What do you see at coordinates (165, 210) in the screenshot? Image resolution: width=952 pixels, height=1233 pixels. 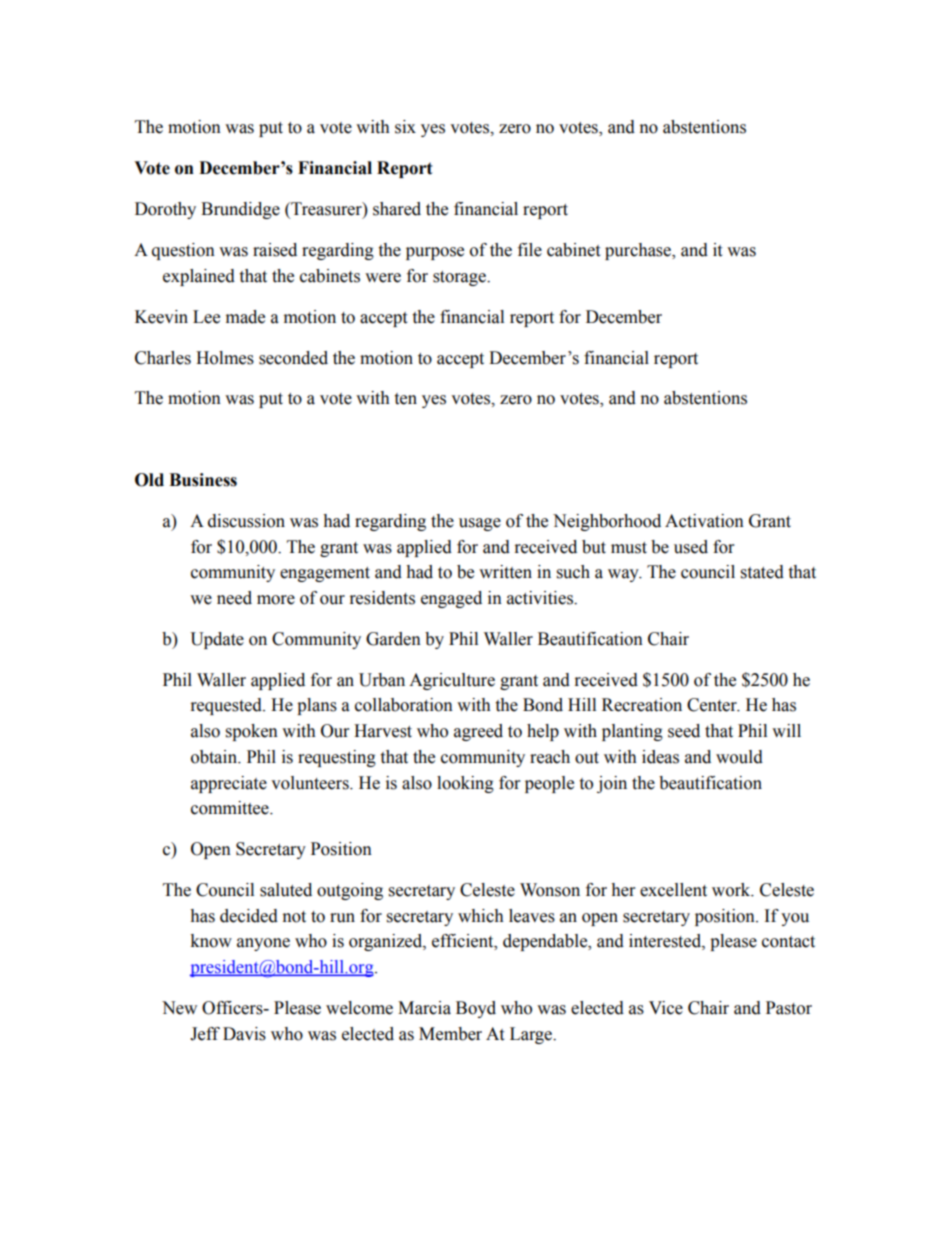 I see `Dorothy` at bounding box center [165, 210].
